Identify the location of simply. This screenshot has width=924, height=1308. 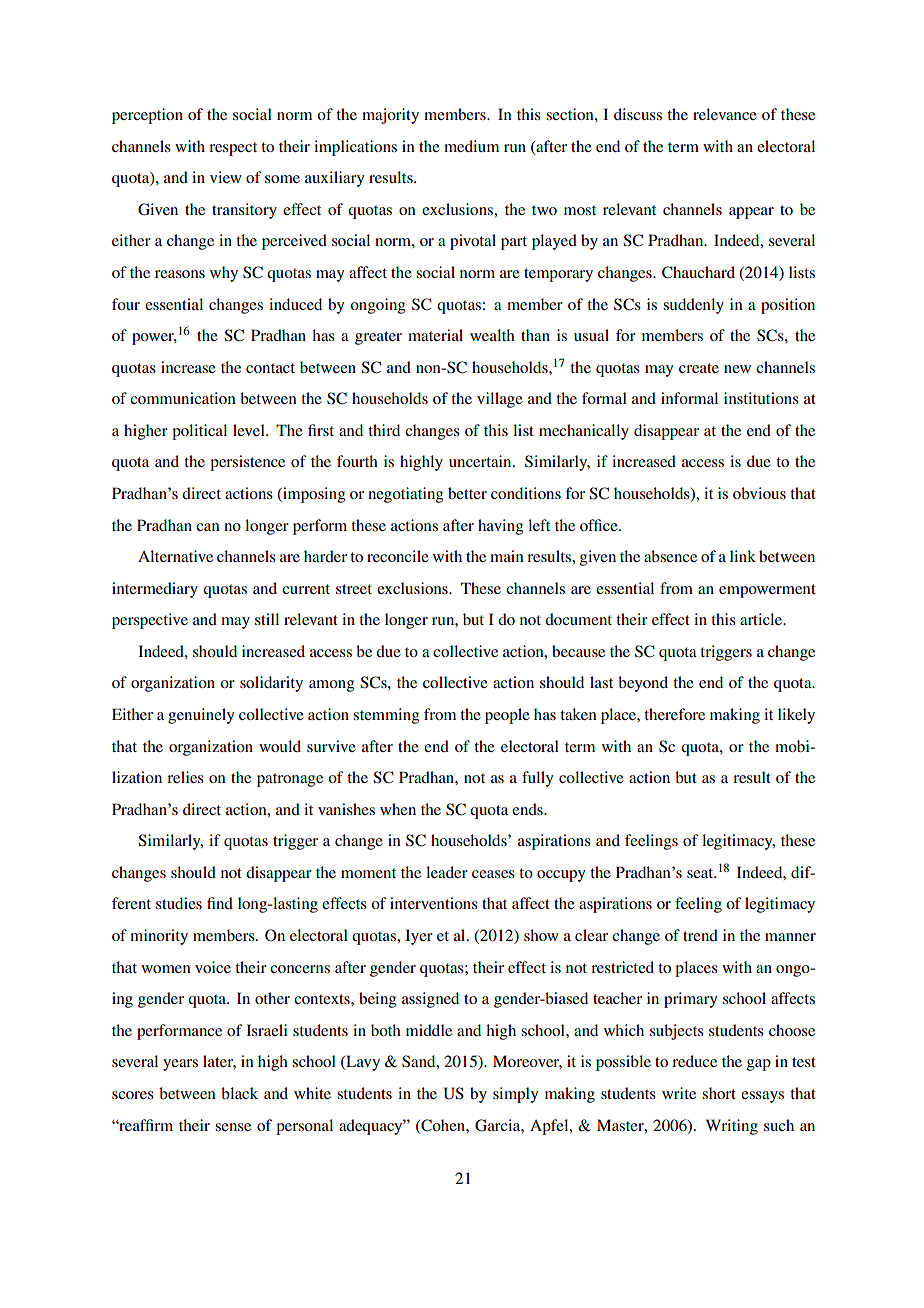
(515, 1095).
